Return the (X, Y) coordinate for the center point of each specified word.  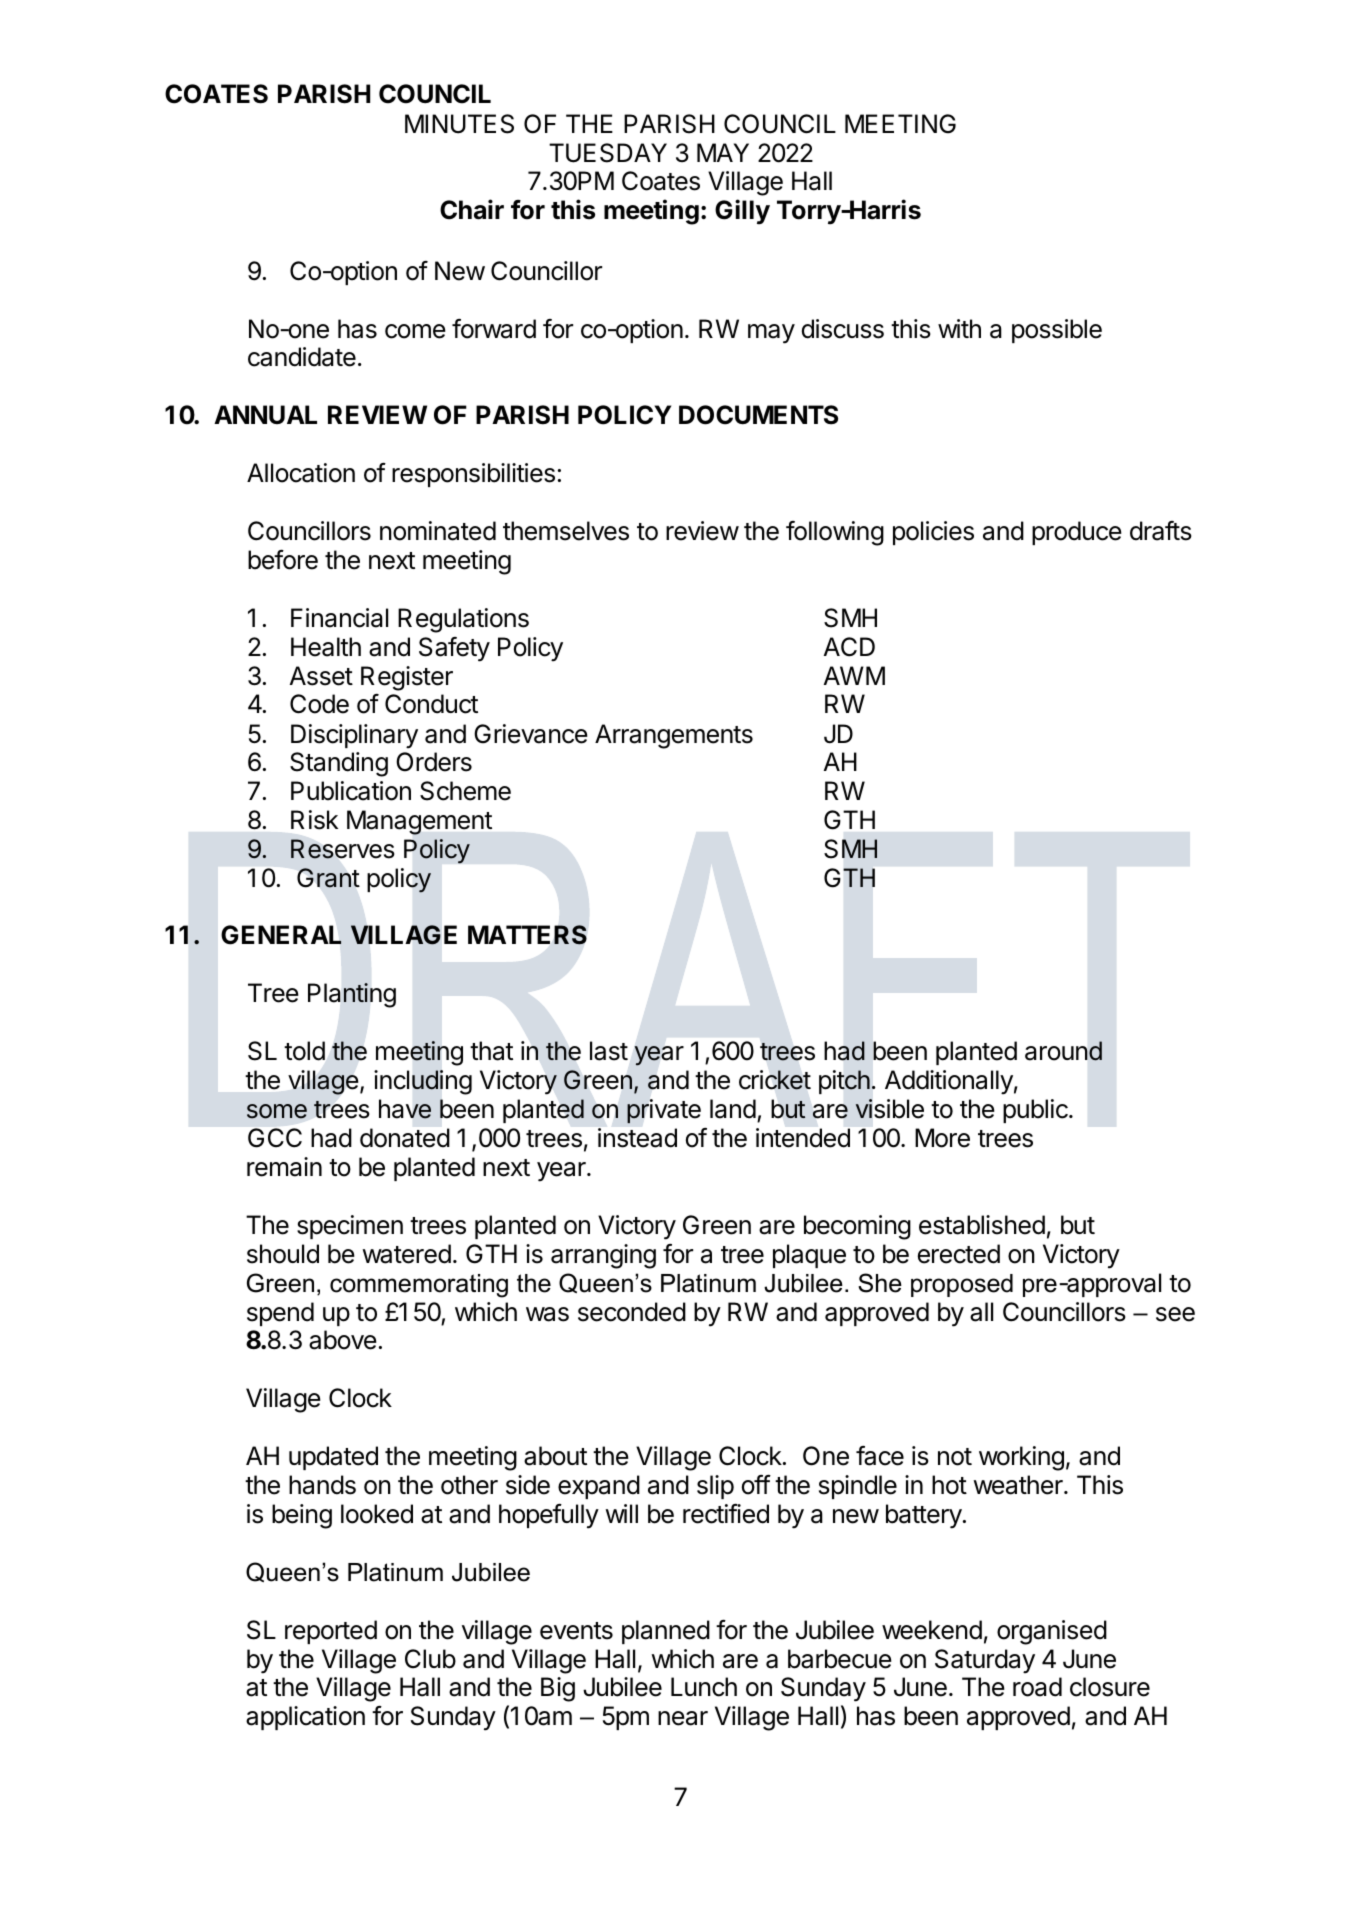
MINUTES (459, 124)
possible (1057, 331)
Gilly (742, 212)
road (1037, 1687)
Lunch (704, 1687)
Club (430, 1659)
